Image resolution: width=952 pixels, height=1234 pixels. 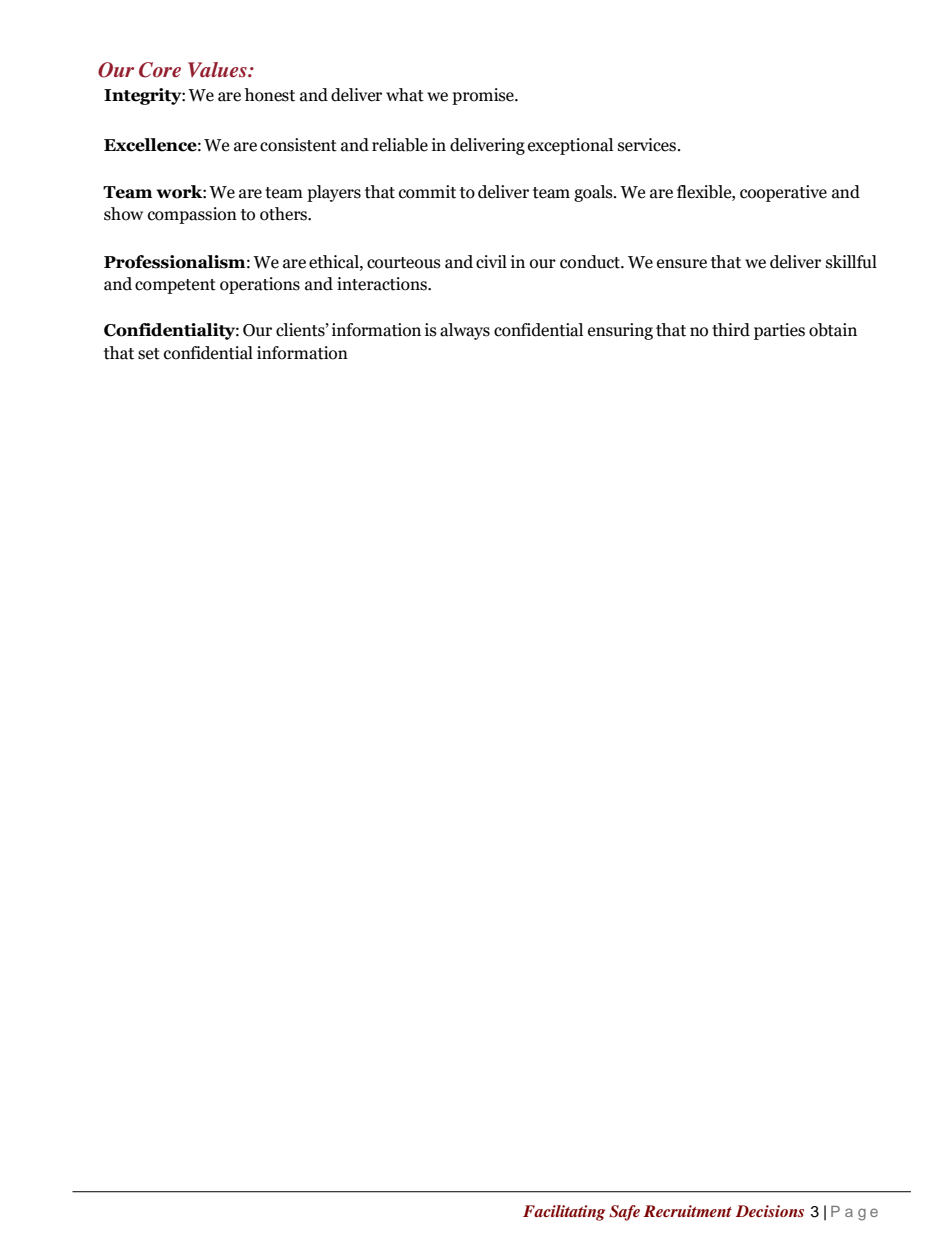 What do you see at coordinates (624, 1213) in the screenshot?
I see `Safe` at bounding box center [624, 1213].
